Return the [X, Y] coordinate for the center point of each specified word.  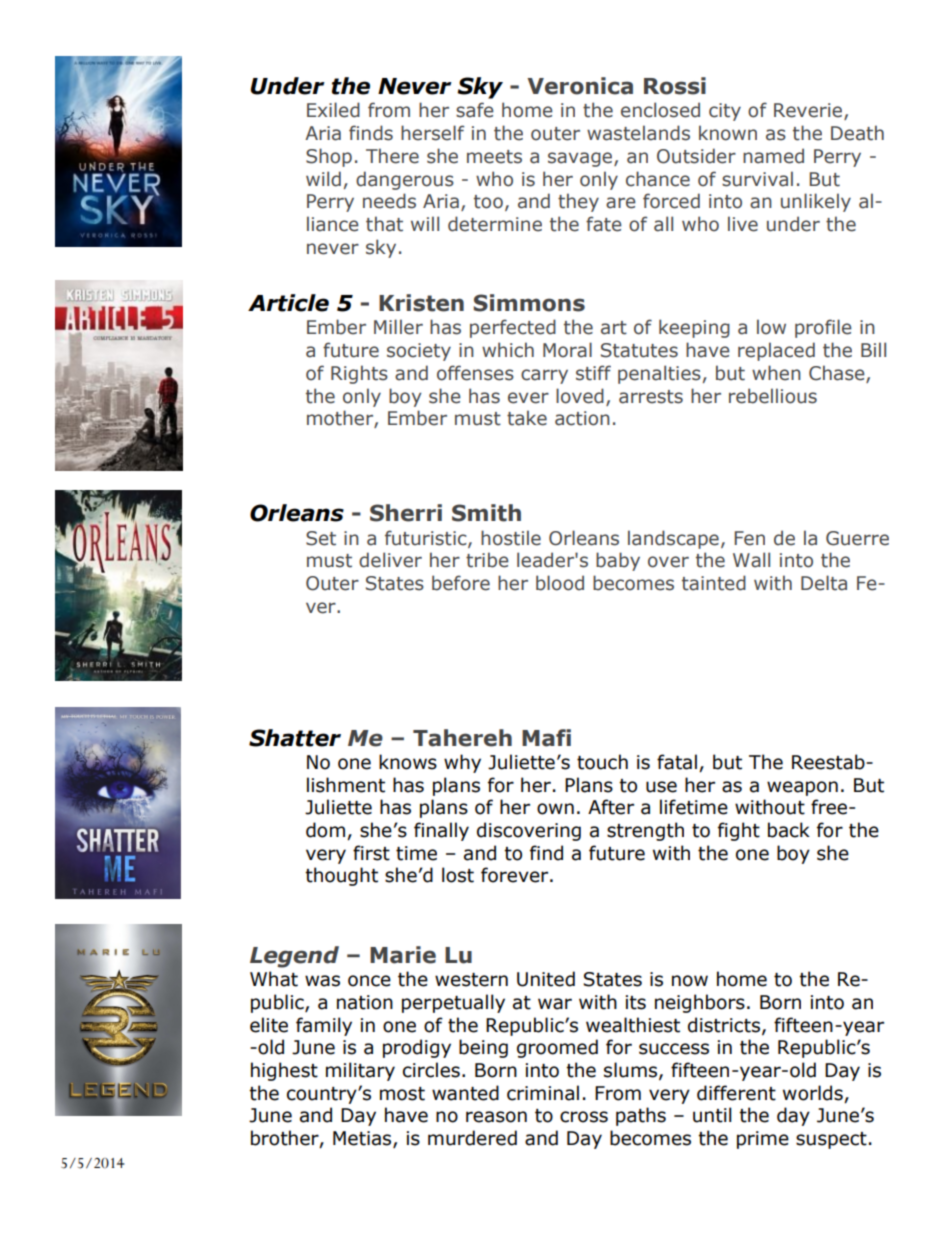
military [360, 1071]
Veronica [580, 86]
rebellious [773, 396]
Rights [359, 374]
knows [408, 762]
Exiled [333, 110]
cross [584, 1117]
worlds [813, 1093]
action [582, 418]
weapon [802, 788]
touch [602, 762]
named [773, 156]
